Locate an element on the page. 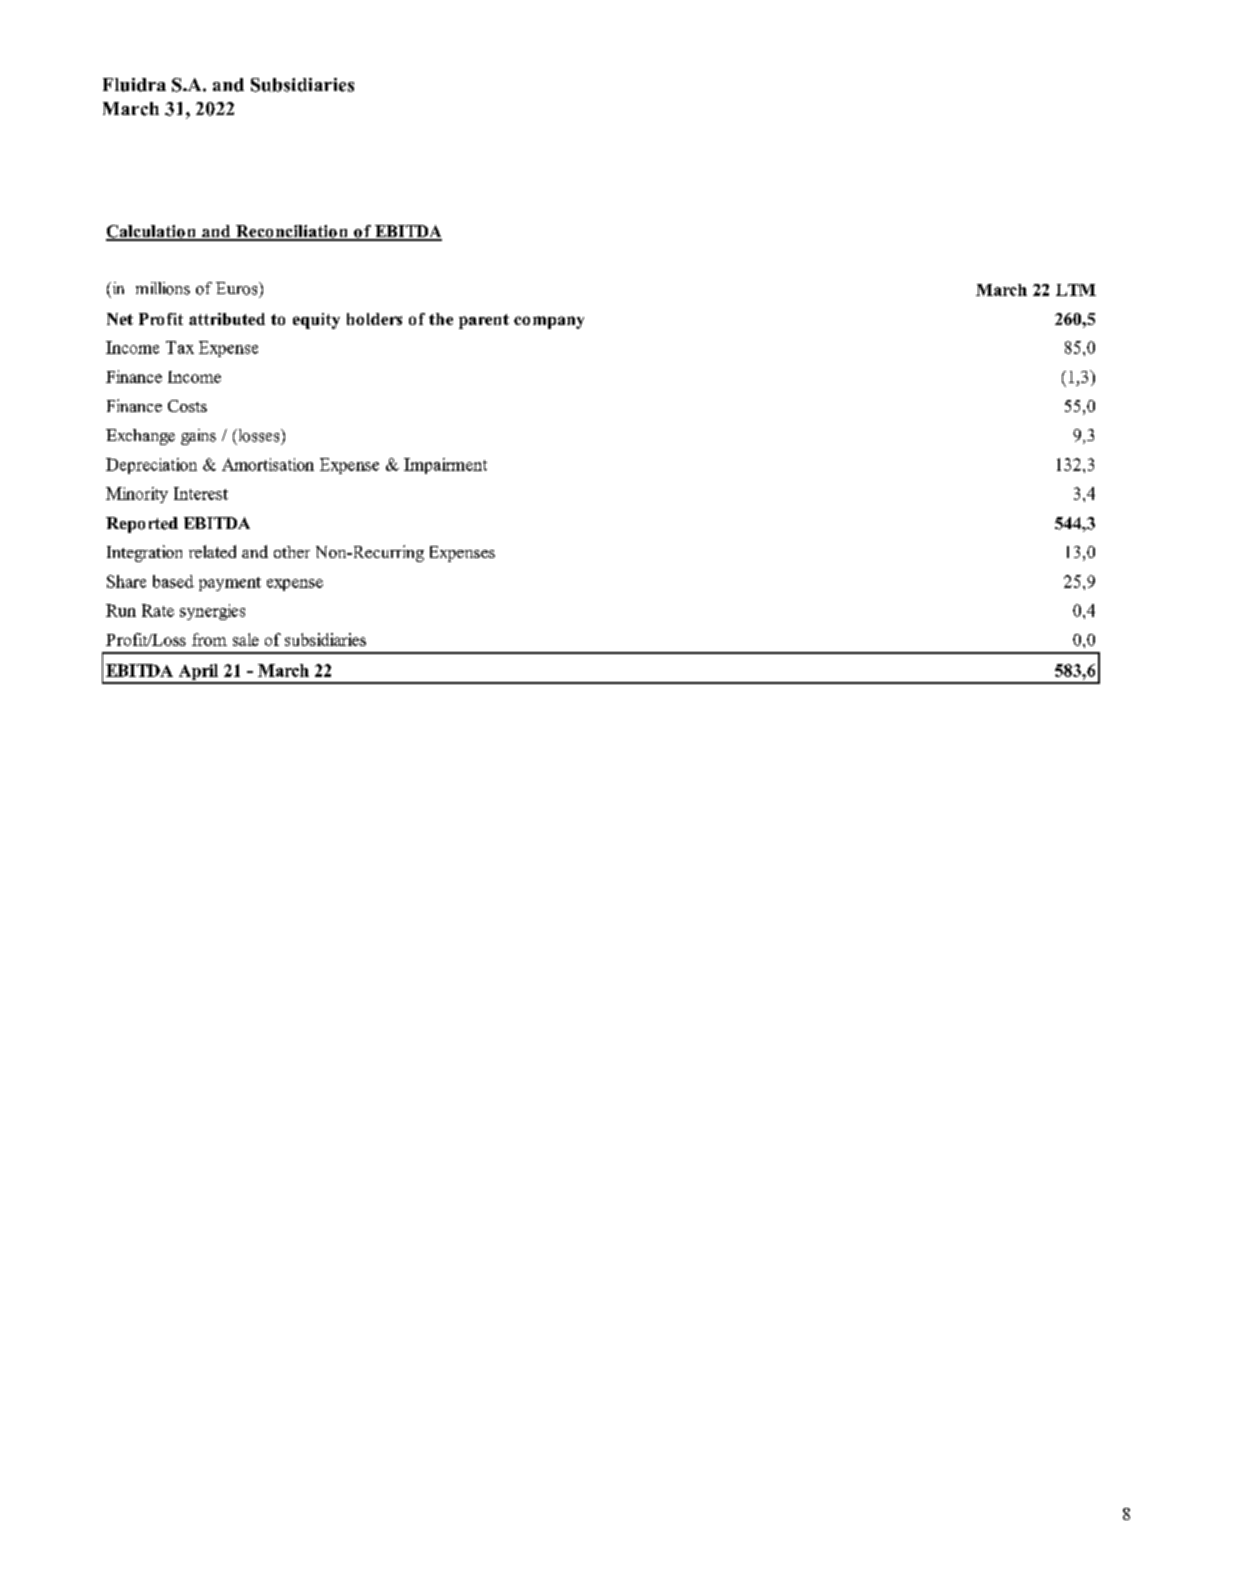  sale is located at coordinates (246, 639).
